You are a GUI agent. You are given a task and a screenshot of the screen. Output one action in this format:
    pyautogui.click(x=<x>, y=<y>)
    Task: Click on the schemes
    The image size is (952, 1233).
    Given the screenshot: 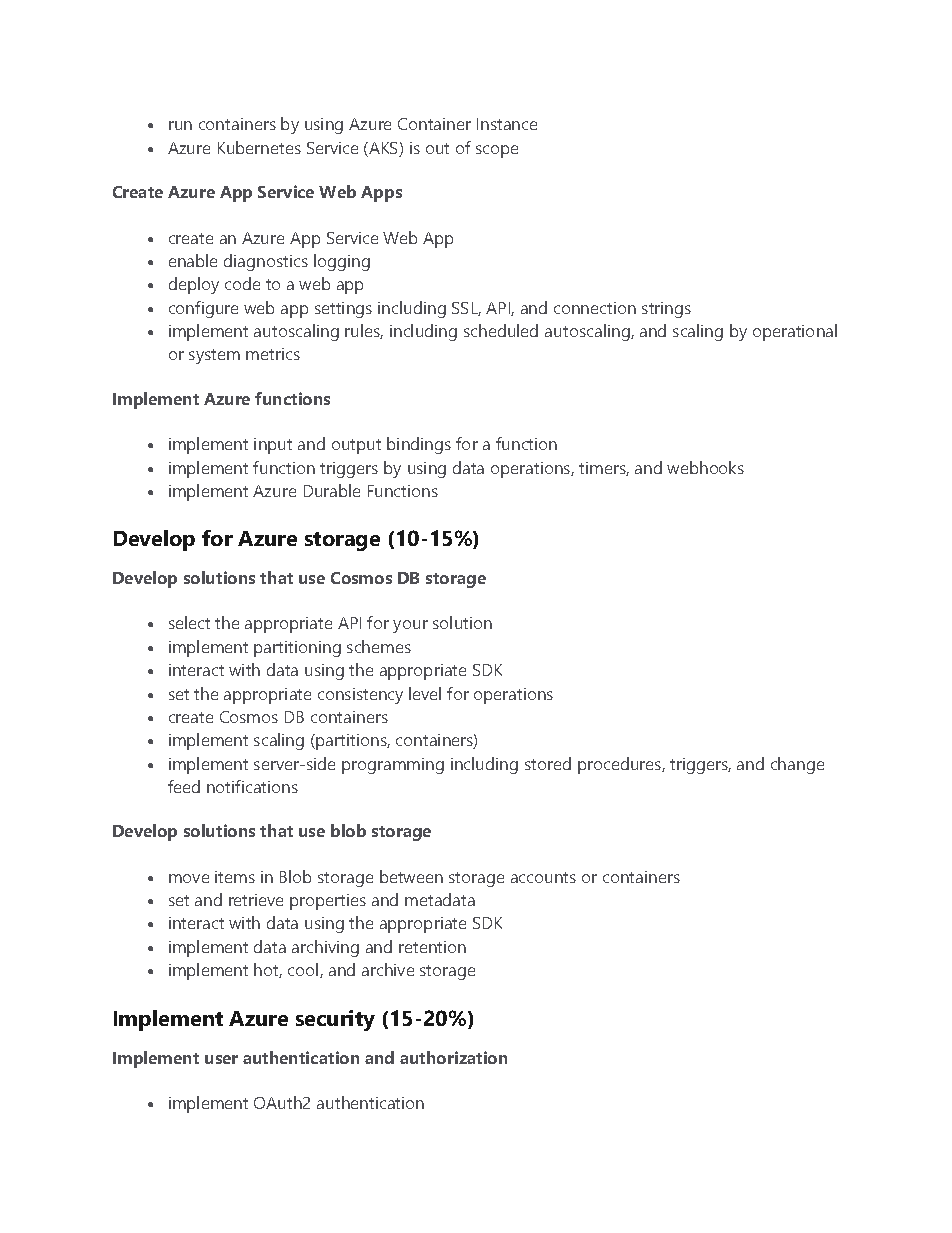 What is the action you would take?
    pyautogui.click(x=379, y=646)
